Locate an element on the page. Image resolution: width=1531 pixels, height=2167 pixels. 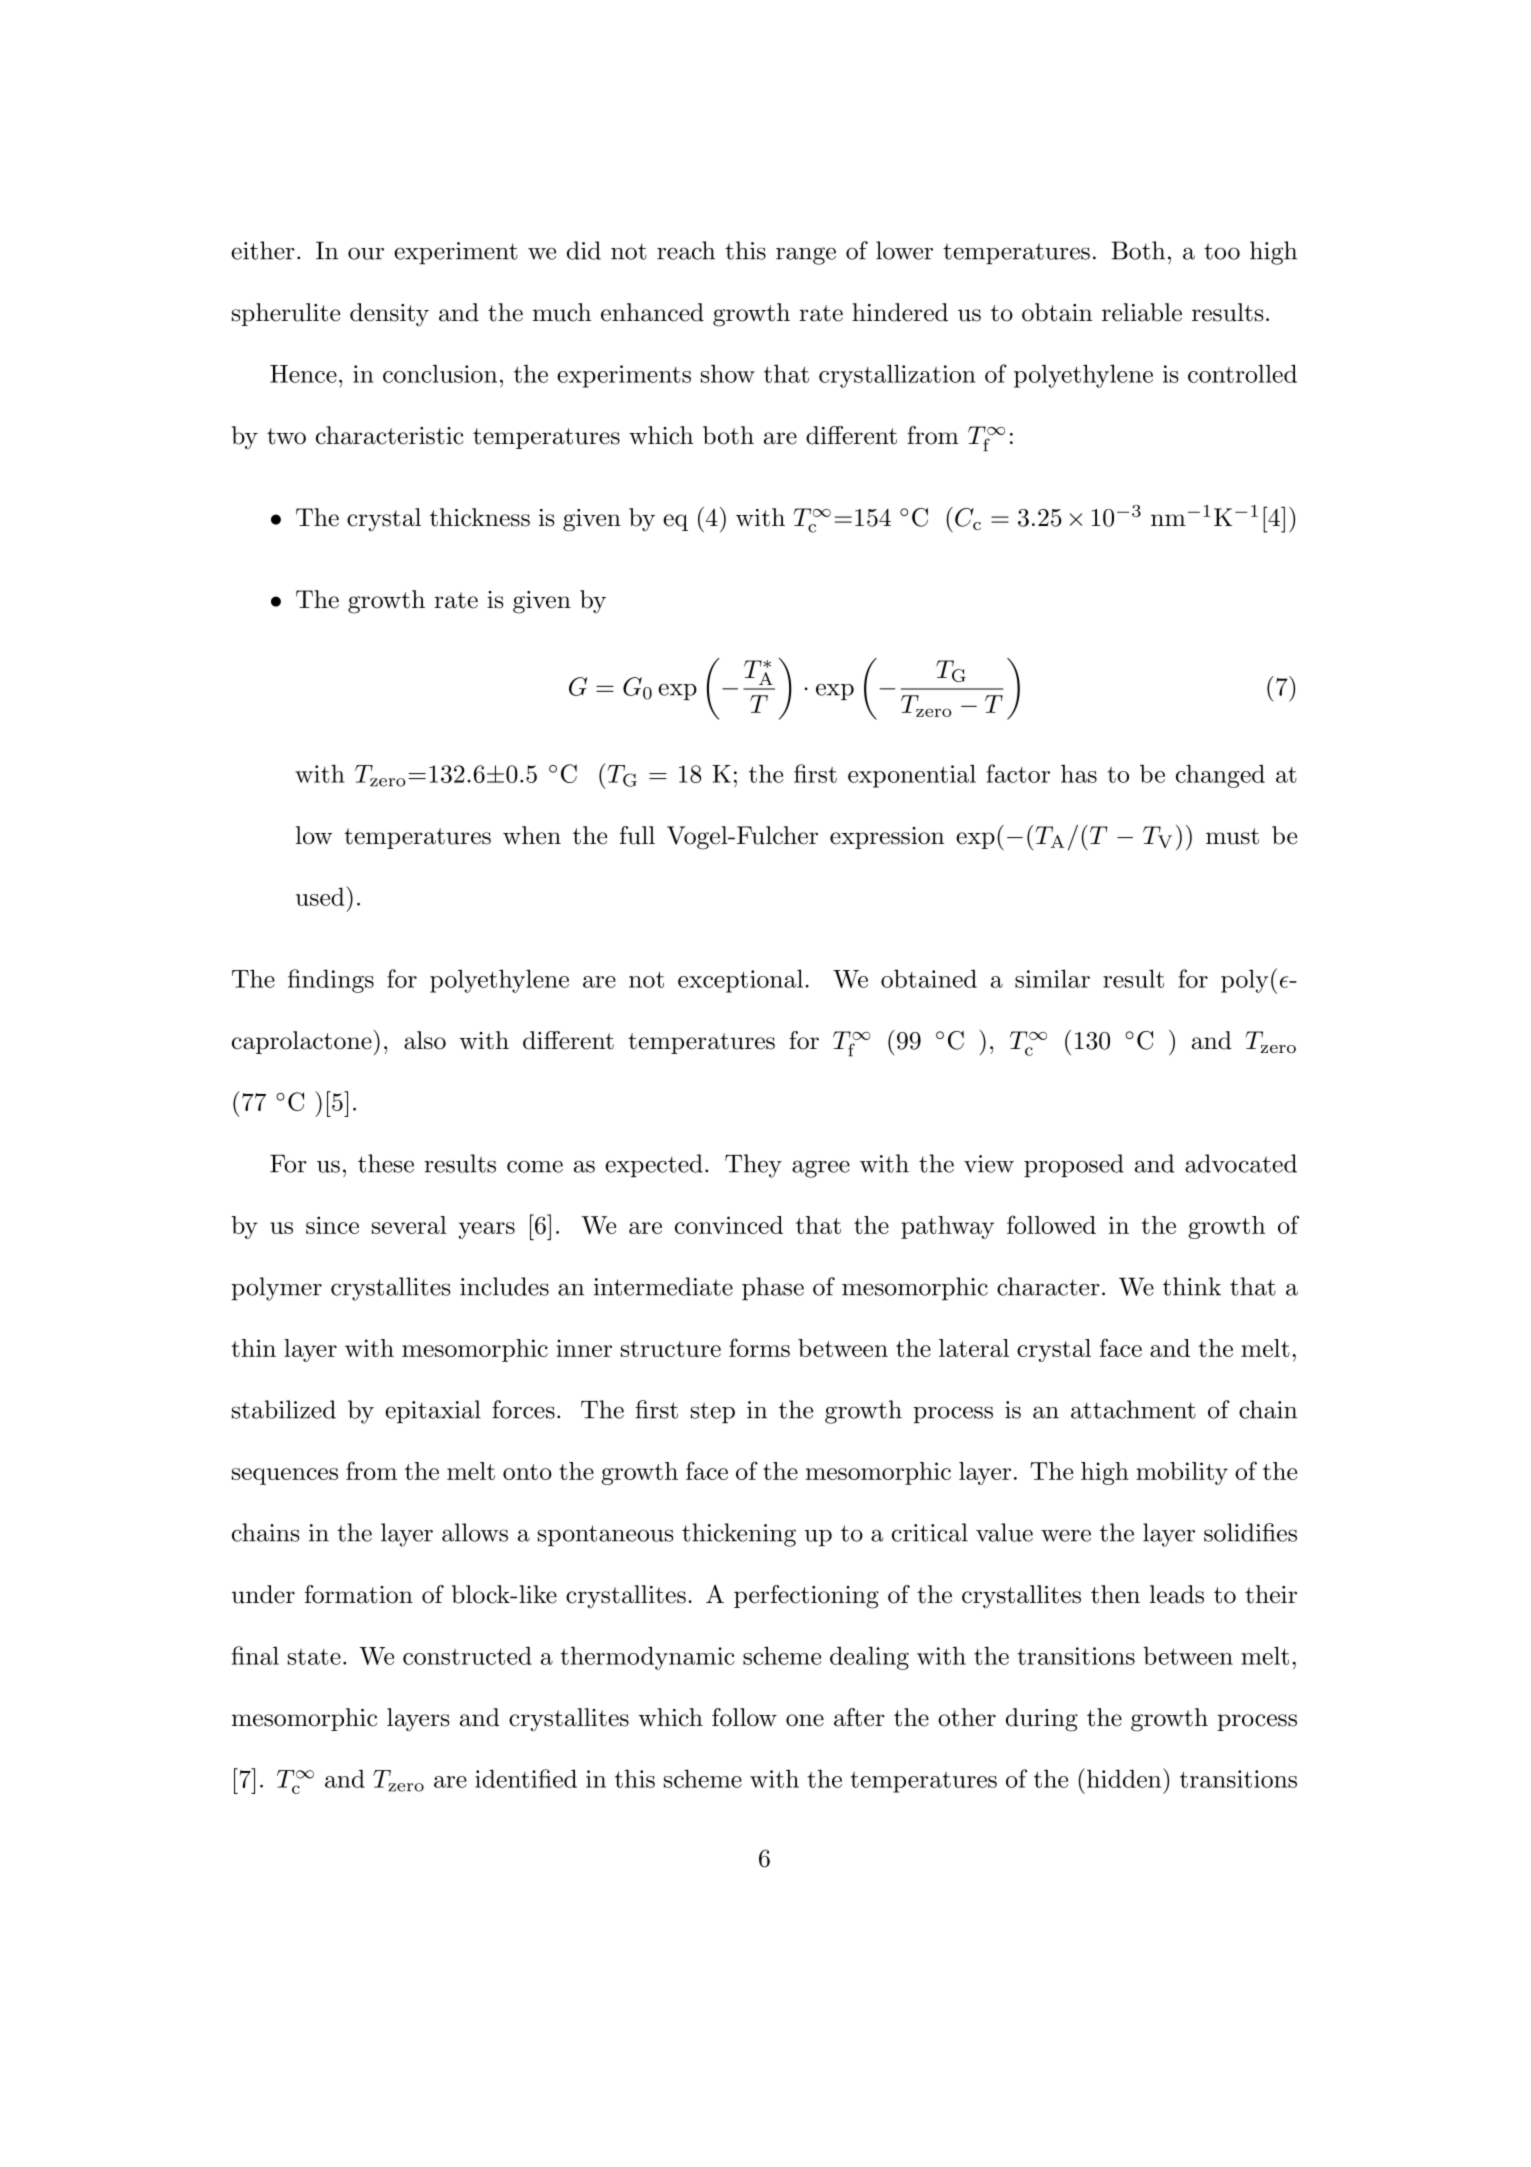
expression is located at coordinates (887, 838).
